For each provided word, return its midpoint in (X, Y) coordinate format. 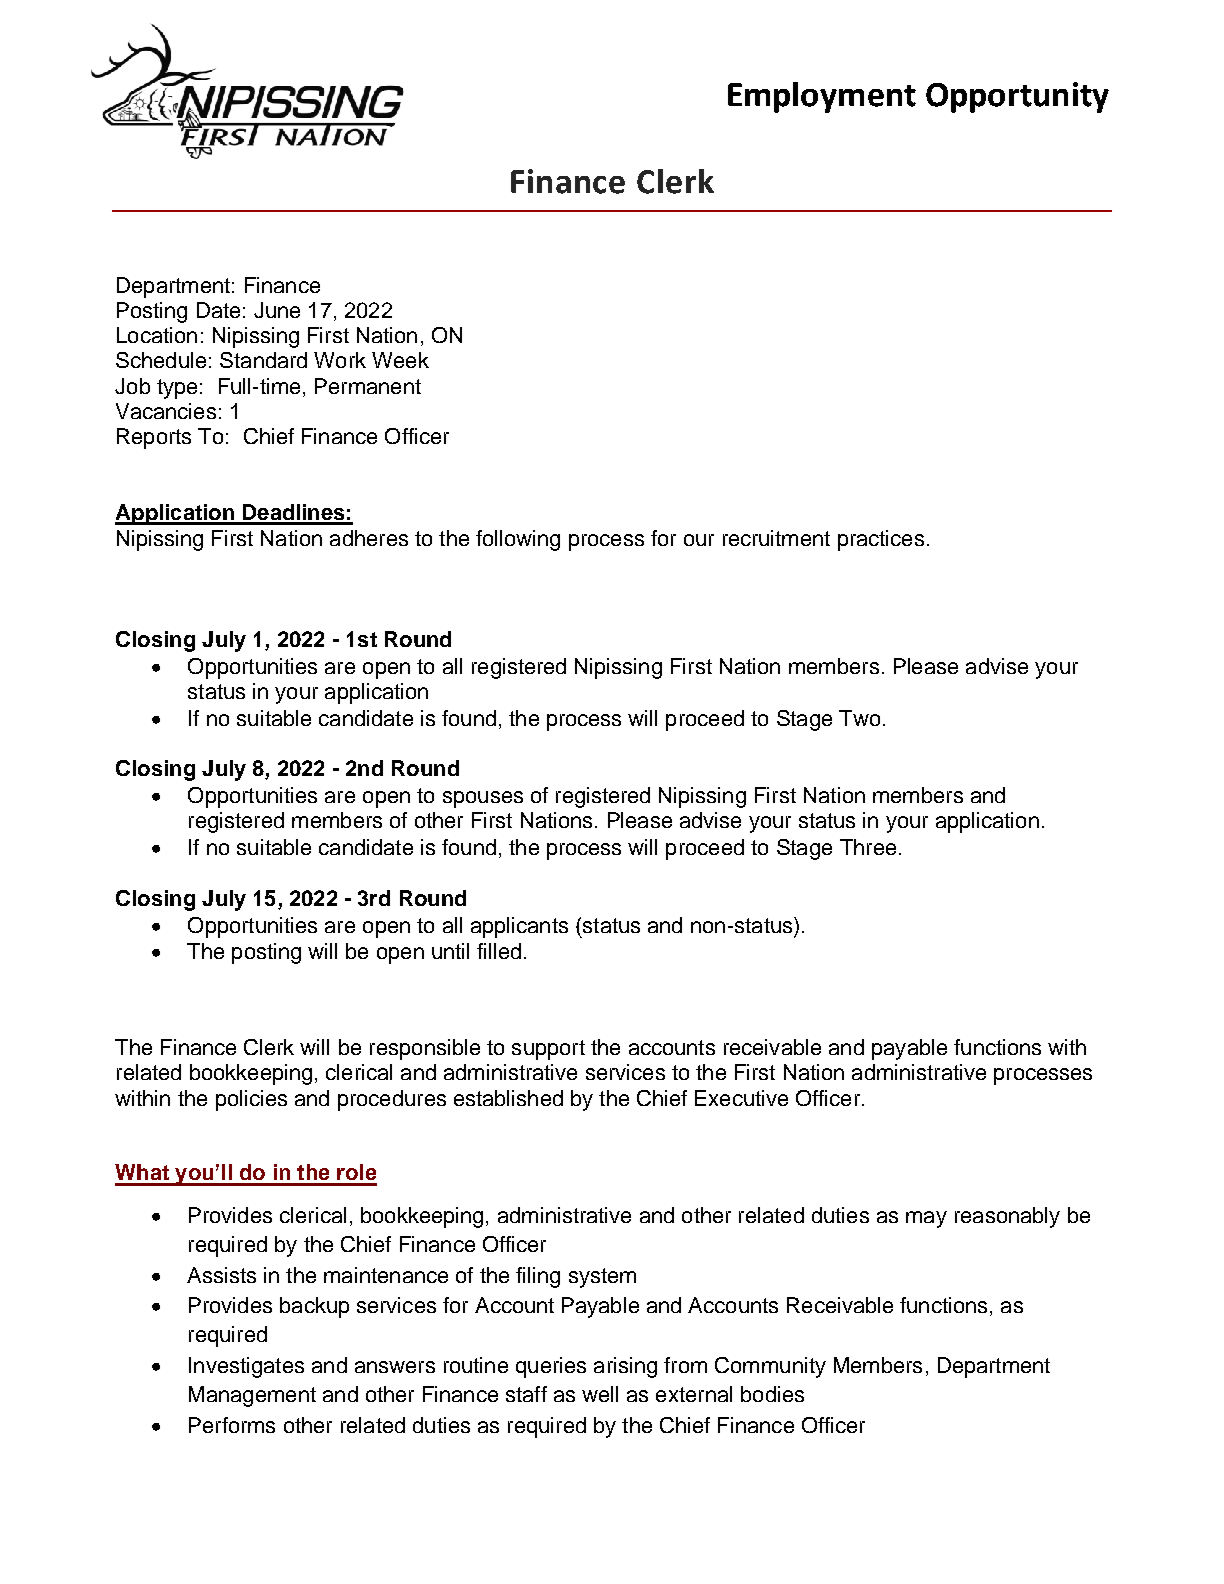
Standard (263, 360)
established (508, 1098)
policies (251, 1100)
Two (859, 718)
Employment (822, 97)
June (277, 310)
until (450, 951)
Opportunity (1017, 97)
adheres (369, 538)
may (926, 1219)
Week (400, 360)
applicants (519, 927)
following (518, 540)
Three (868, 847)
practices (881, 540)
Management (252, 1396)
